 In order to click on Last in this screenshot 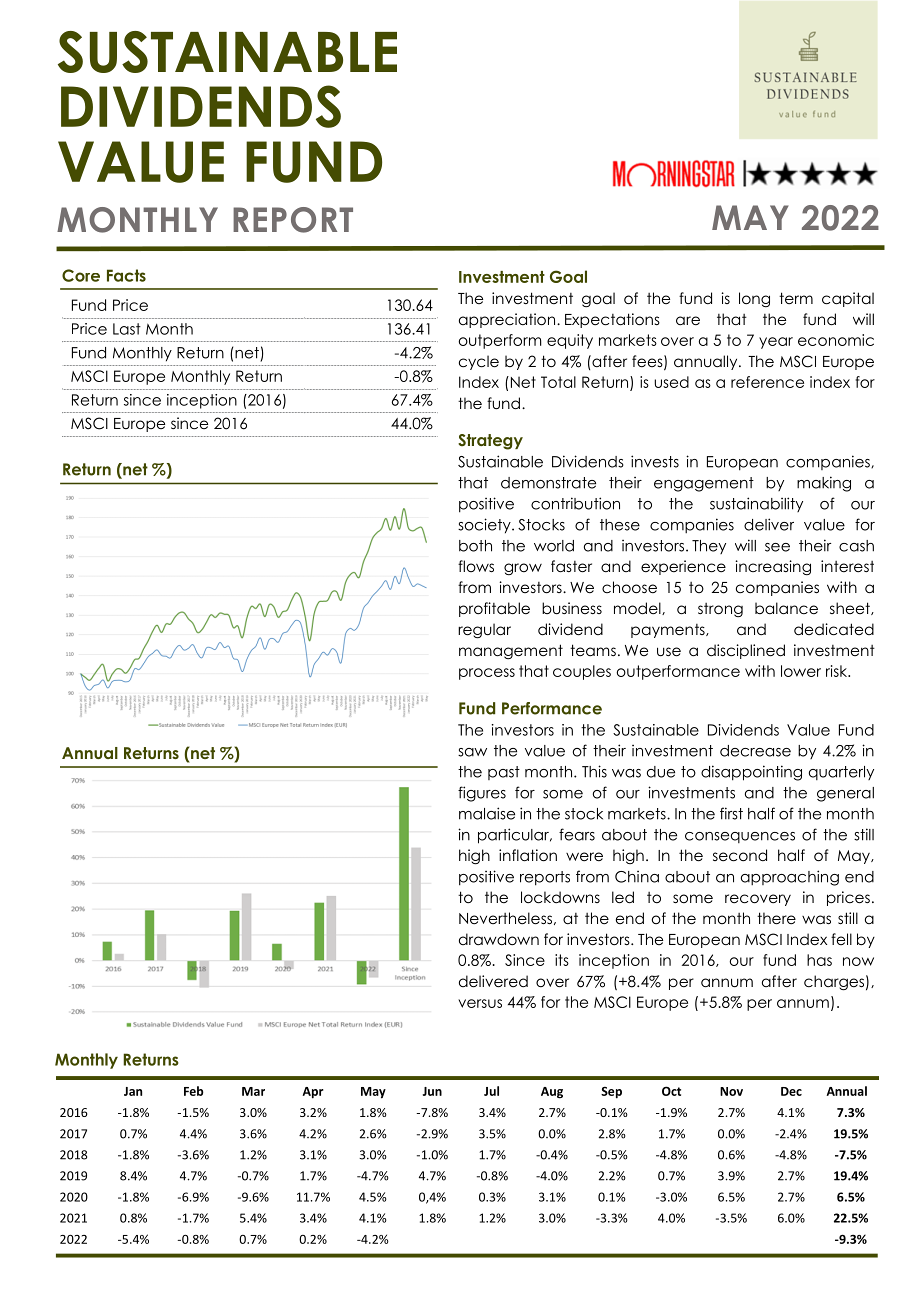, I will do `click(127, 329)`.
